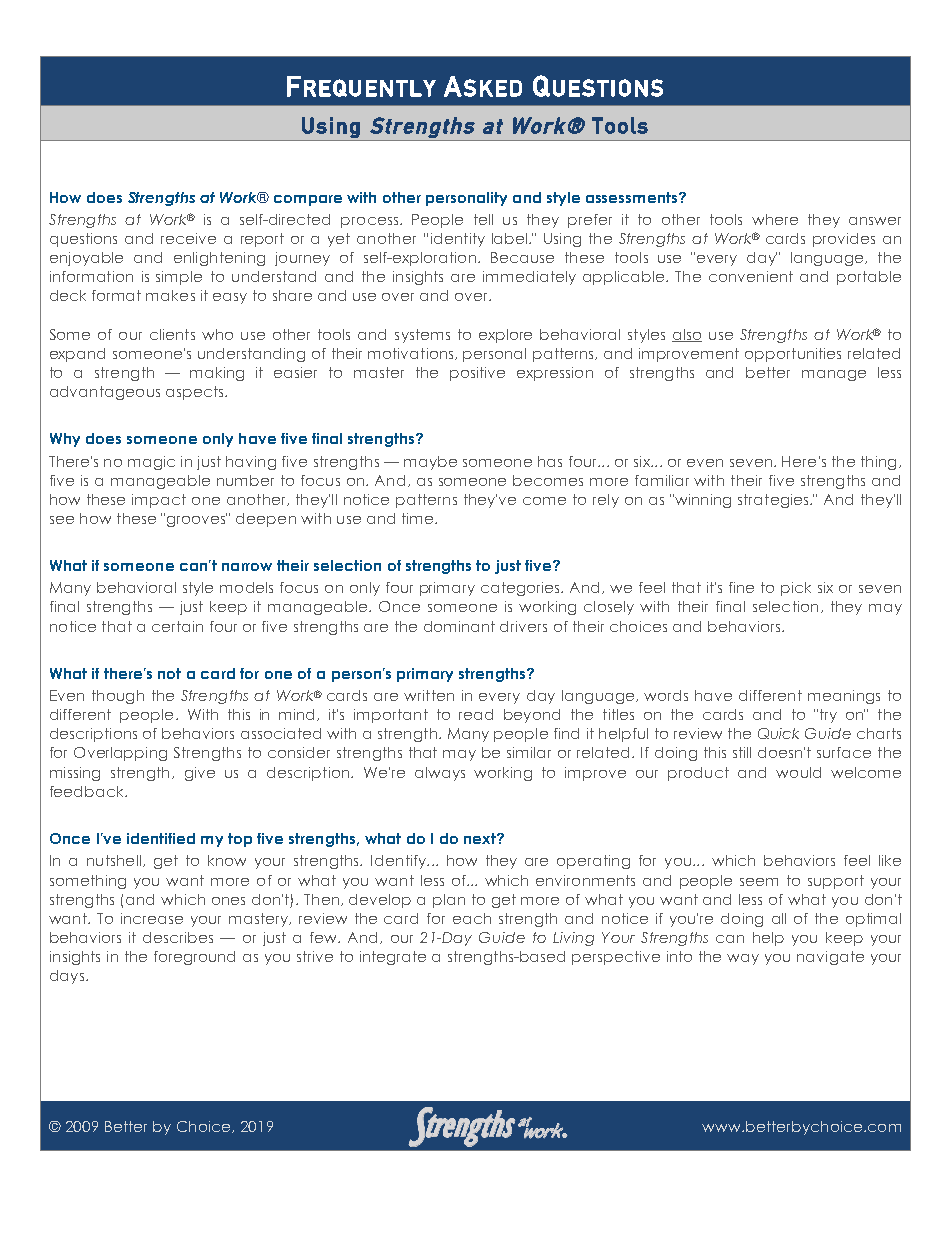 This document has height=1233, width=952. I want to click on maybe, so click(430, 463).
